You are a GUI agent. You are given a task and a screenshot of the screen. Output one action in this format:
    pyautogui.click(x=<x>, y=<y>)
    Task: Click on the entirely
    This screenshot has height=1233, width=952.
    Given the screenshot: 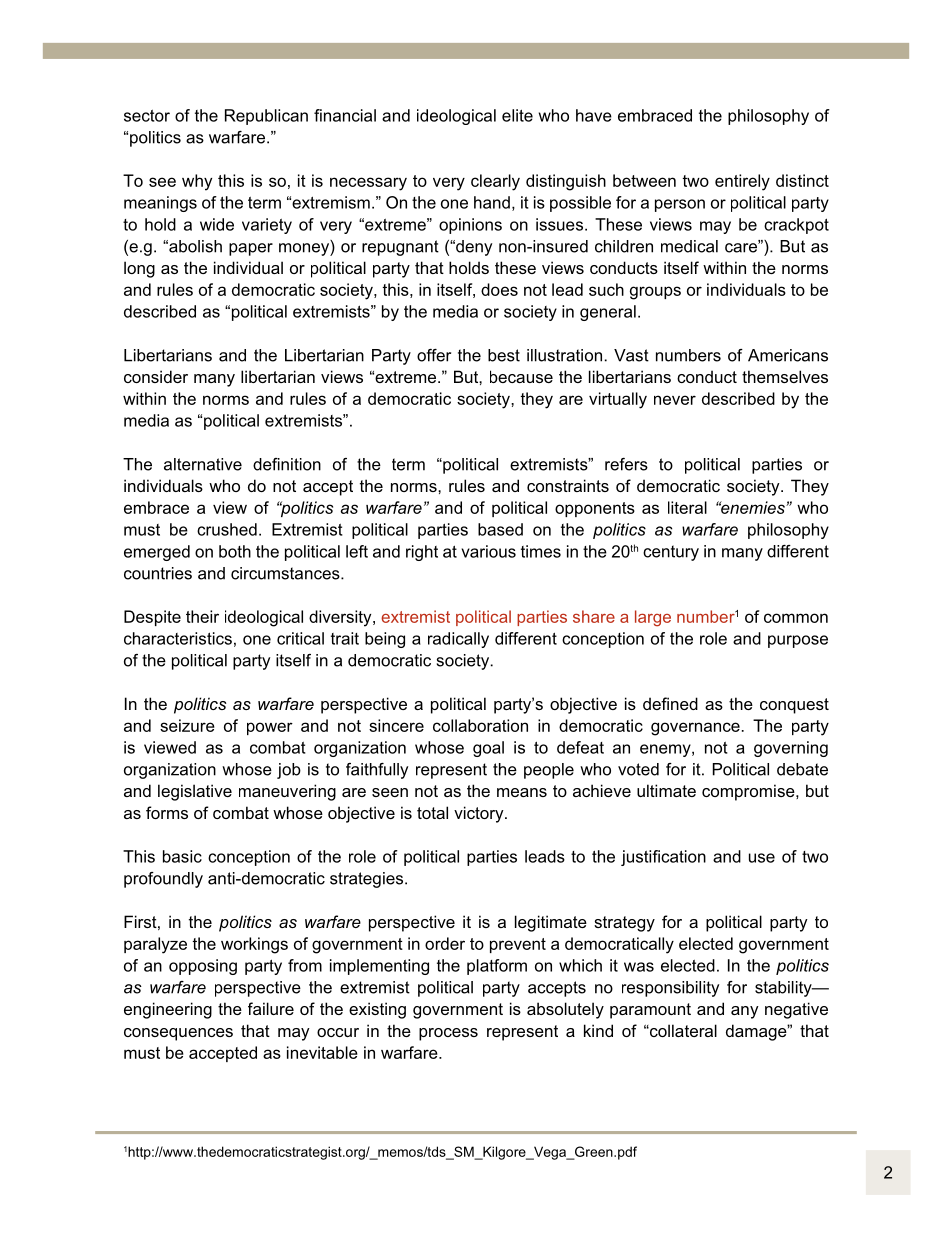 What is the action you would take?
    pyautogui.click(x=742, y=182)
